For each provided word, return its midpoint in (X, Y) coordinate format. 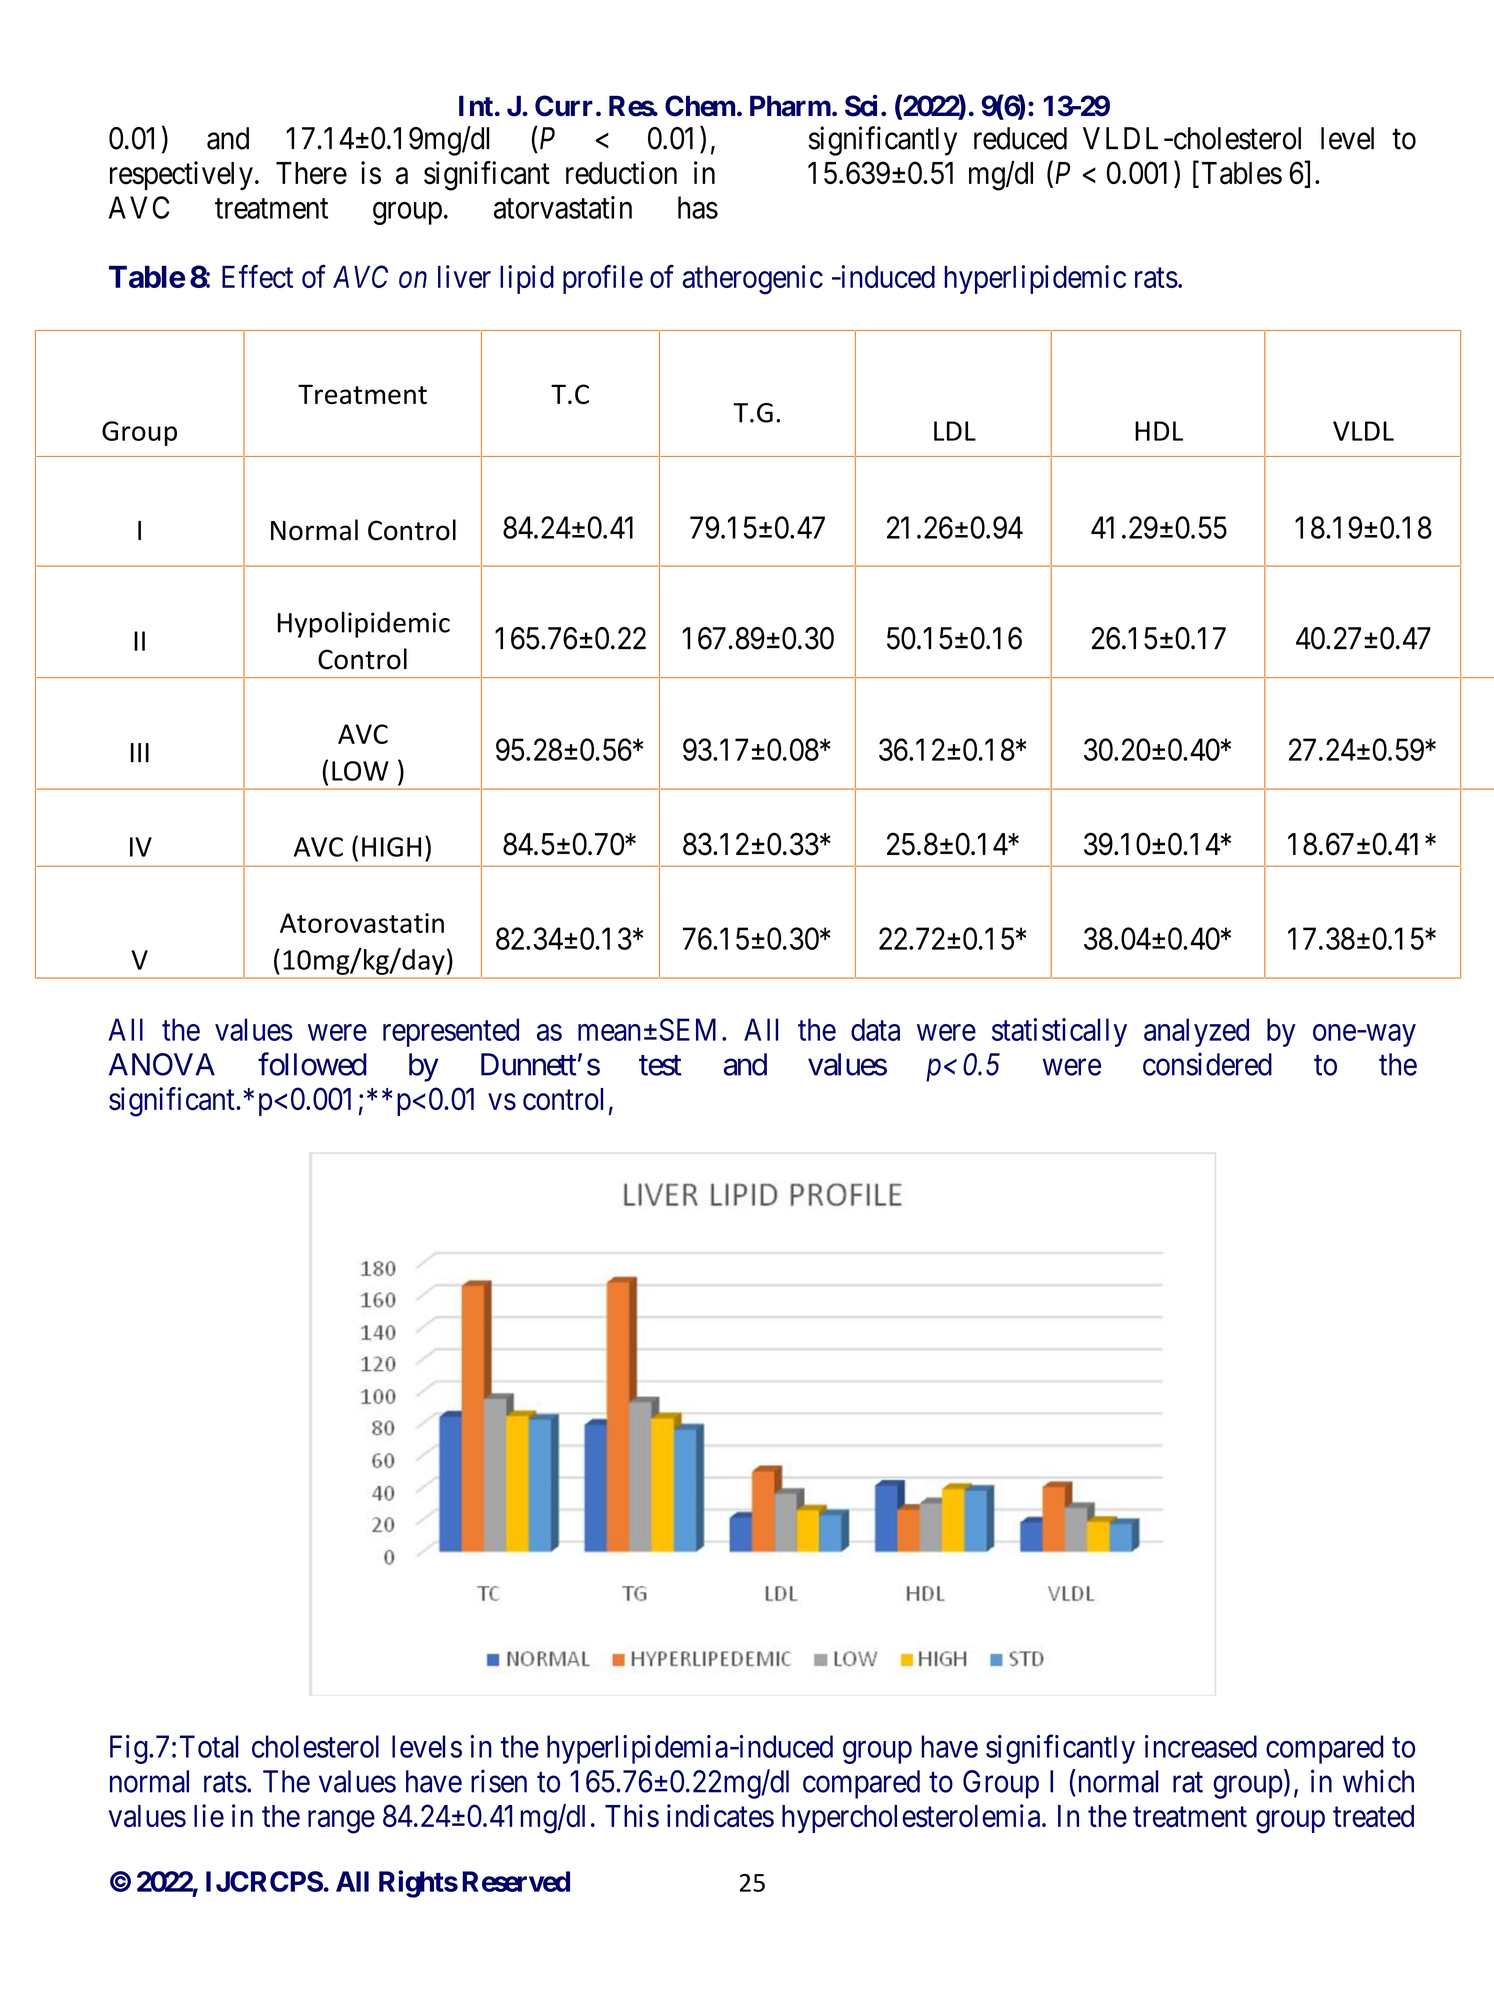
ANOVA (162, 1064)
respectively (181, 175)
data (875, 1029)
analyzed (1196, 1032)
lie (209, 1816)
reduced (1020, 138)
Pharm (790, 106)
